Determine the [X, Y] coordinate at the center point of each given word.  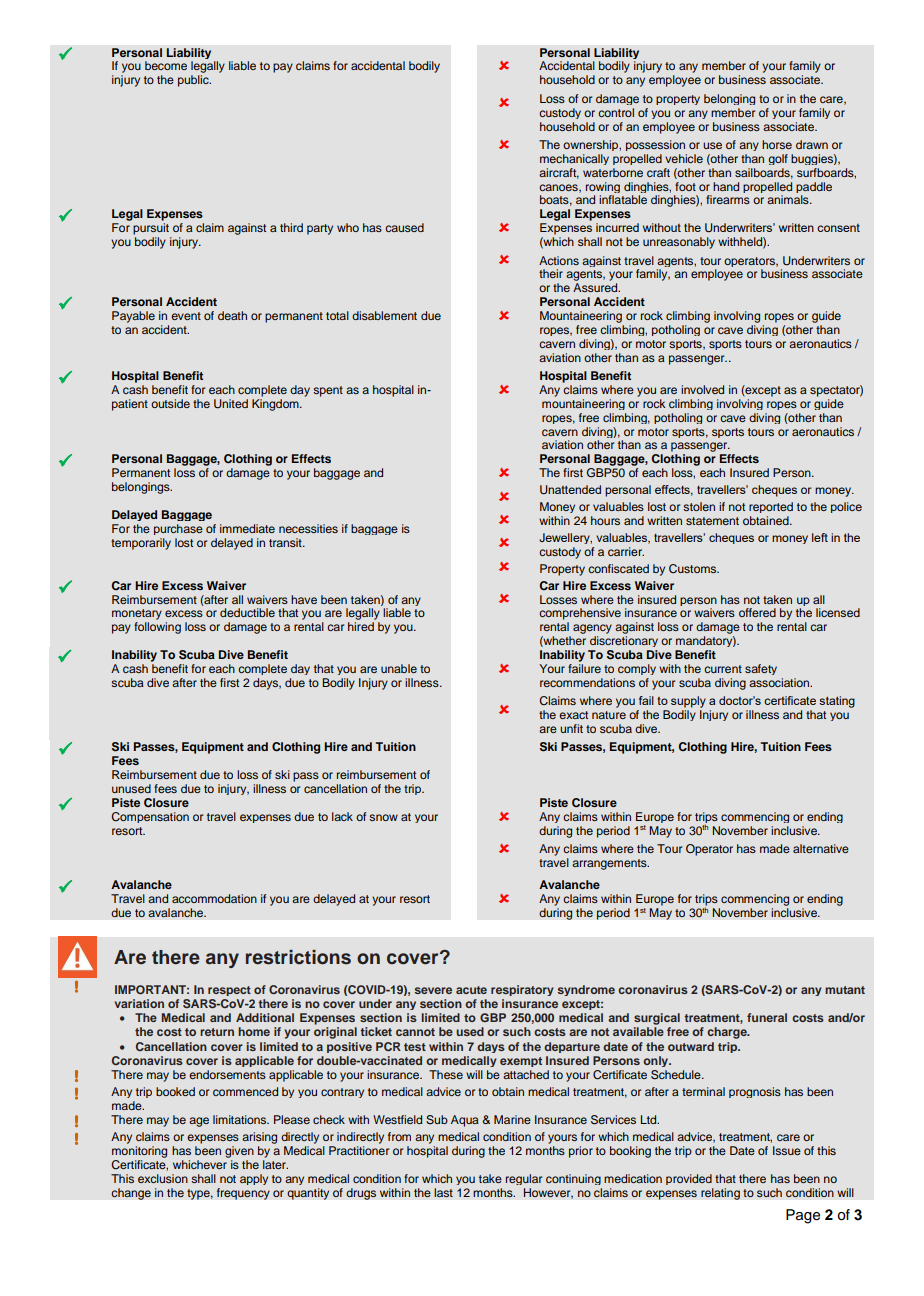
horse [777, 144]
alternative [821, 848]
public [194, 81]
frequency [243, 1194]
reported [771, 507]
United [231, 404]
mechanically [574, 159]
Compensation [150, 817]
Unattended [570, 489]
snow [383, 817]
